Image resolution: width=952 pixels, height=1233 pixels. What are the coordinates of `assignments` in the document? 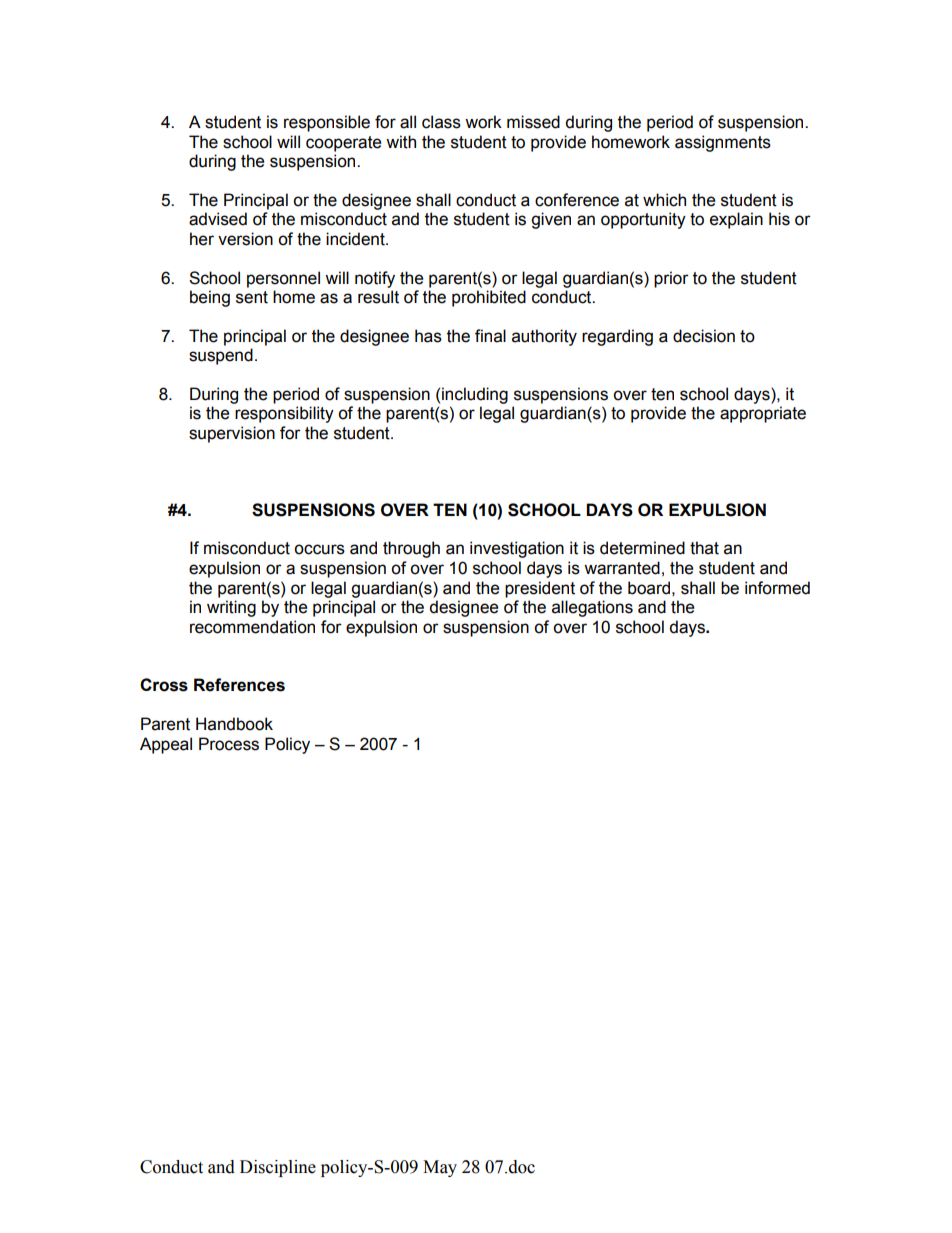 It's located at (723, 143).
